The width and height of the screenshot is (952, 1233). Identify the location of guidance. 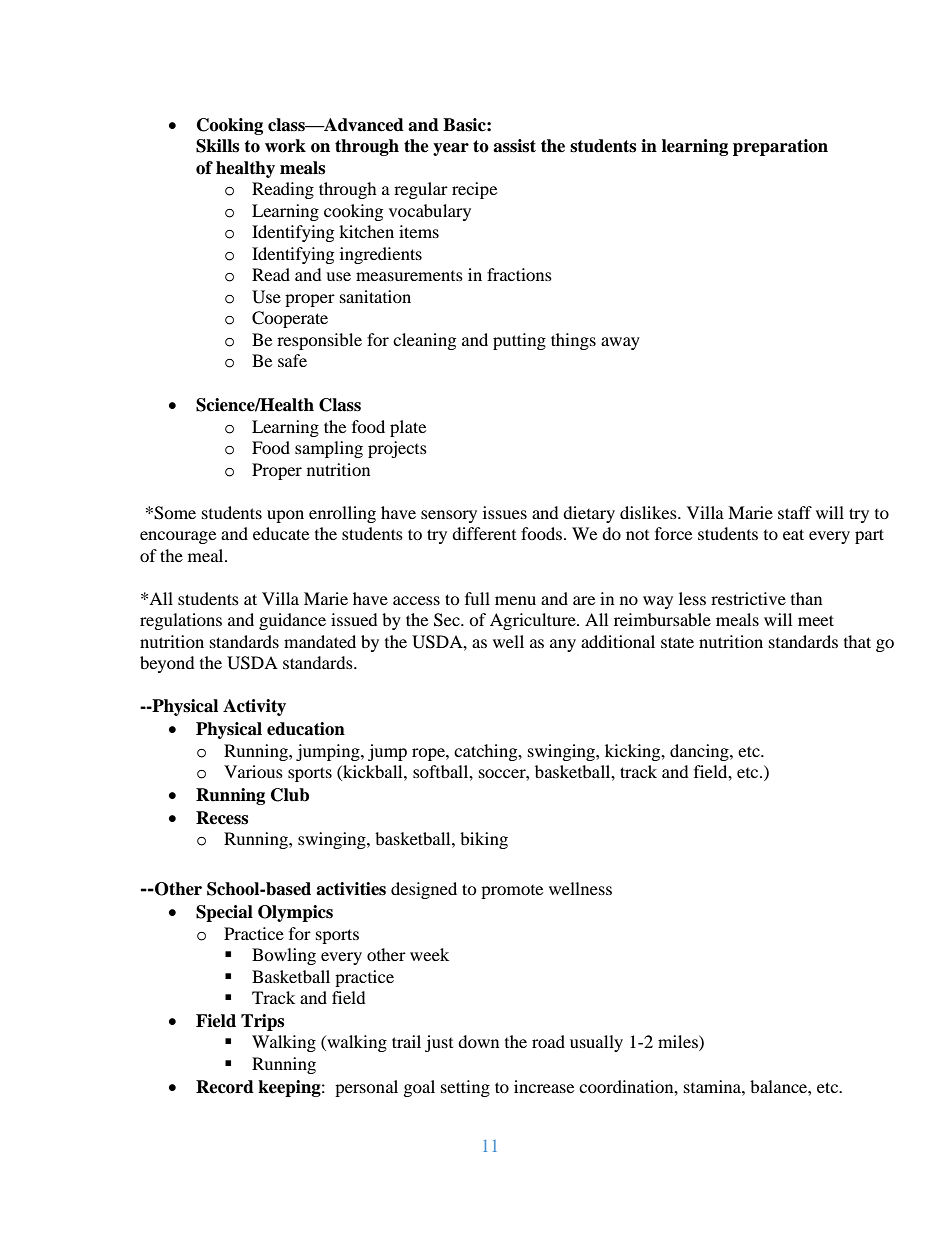
(292, 621).
